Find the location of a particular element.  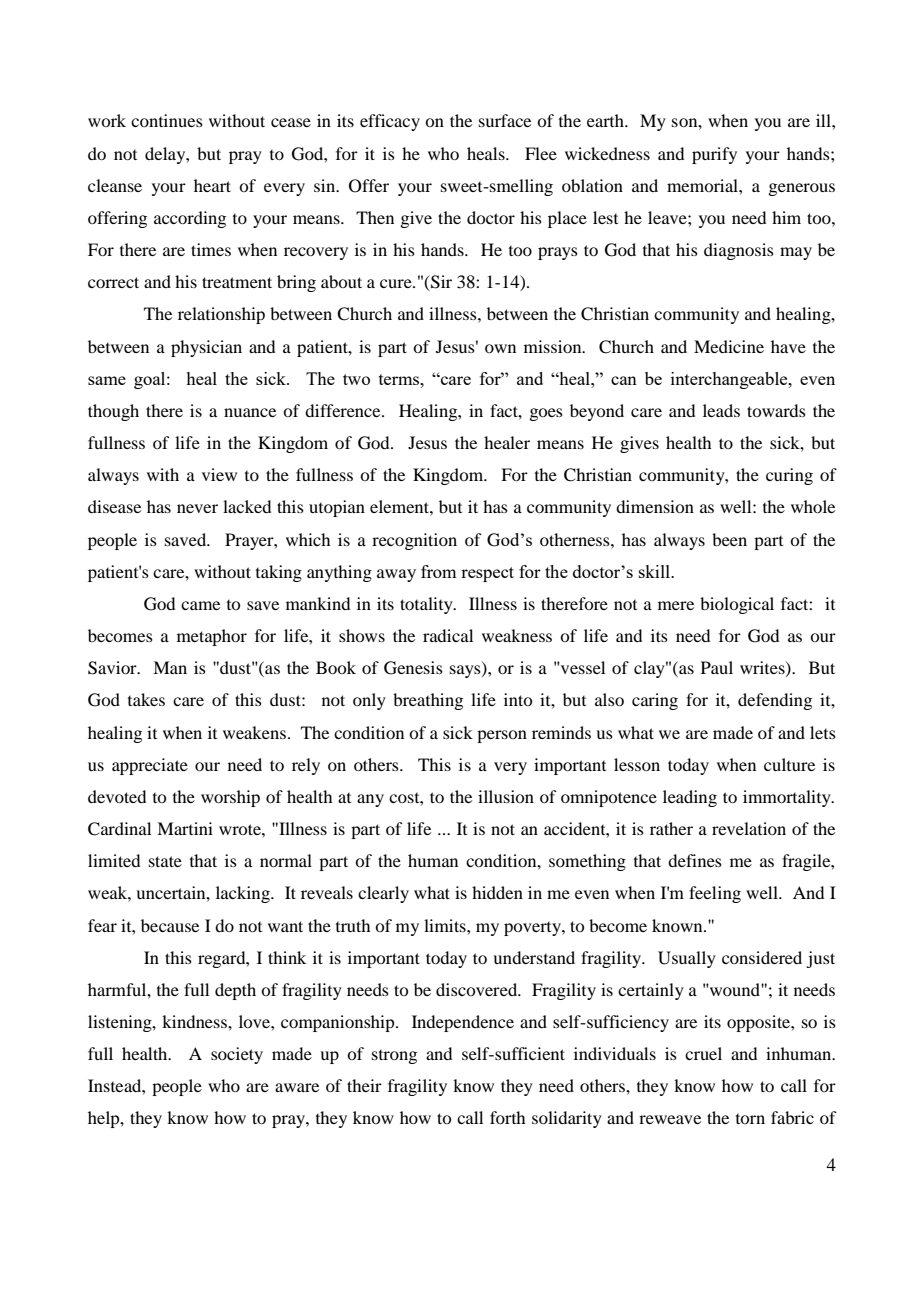

surface is located at coordinates (505, 120).
